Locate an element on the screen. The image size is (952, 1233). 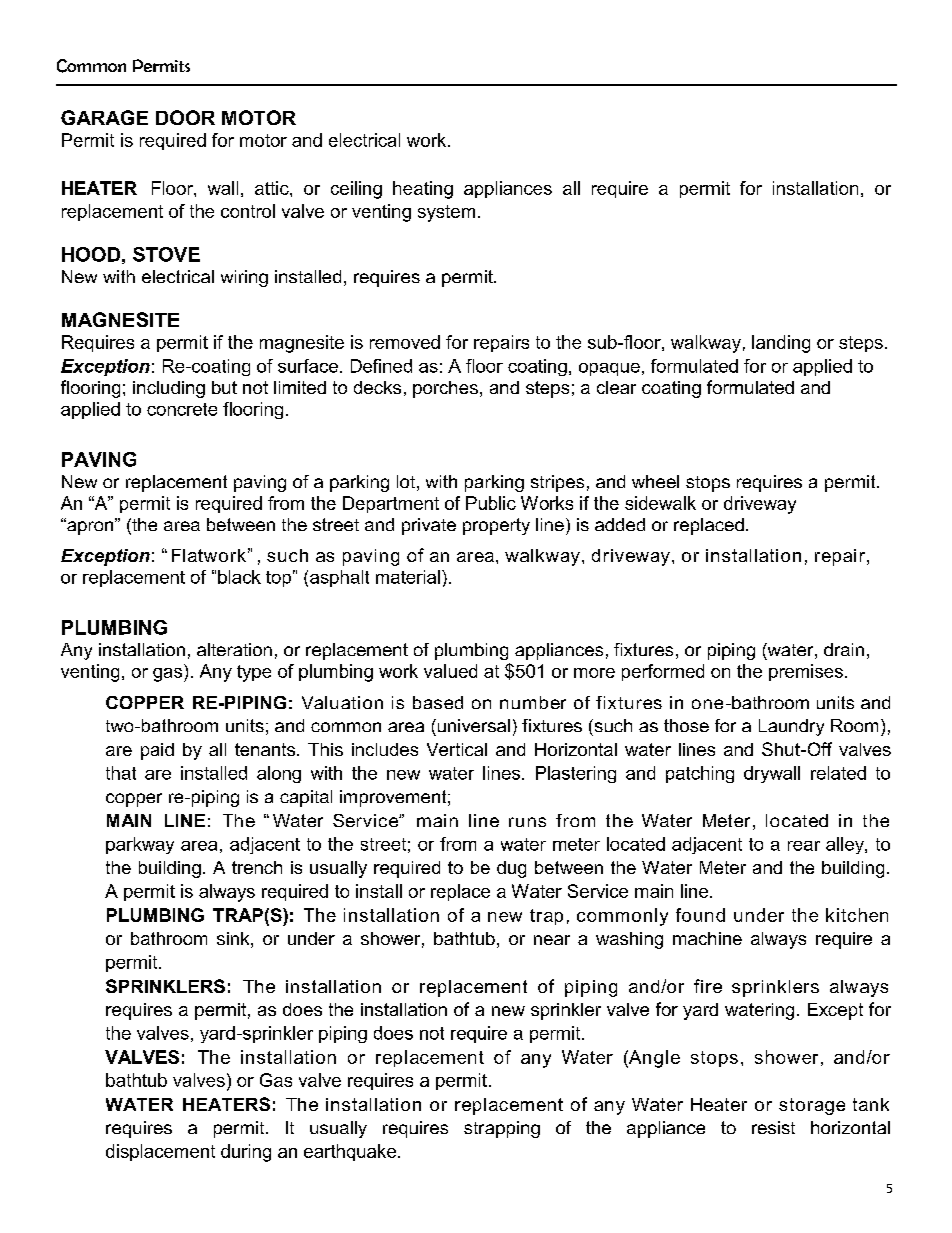
heating is located at coordinates (423, 190).
